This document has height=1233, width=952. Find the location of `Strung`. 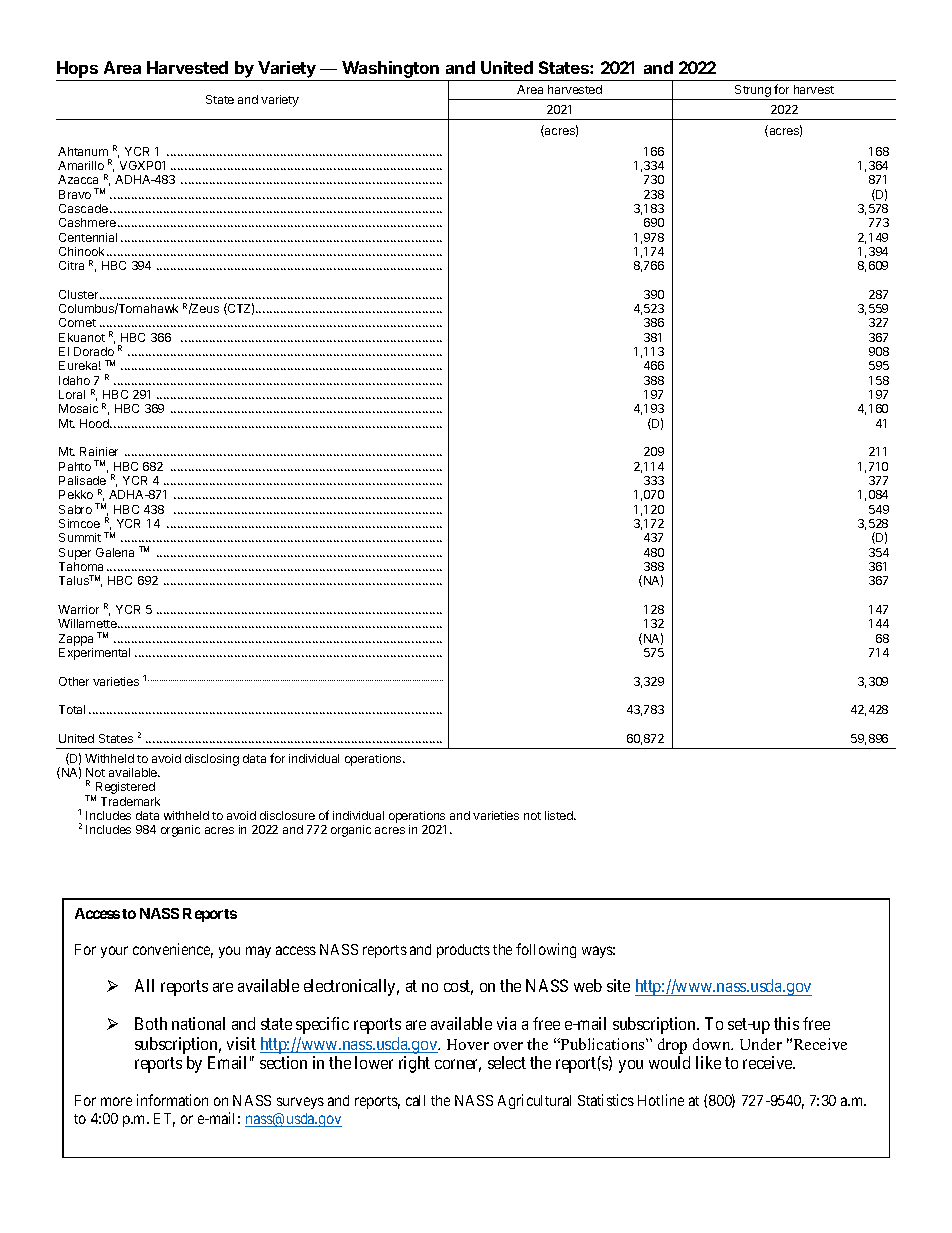

Strung is located at coordinates (753, 92).
